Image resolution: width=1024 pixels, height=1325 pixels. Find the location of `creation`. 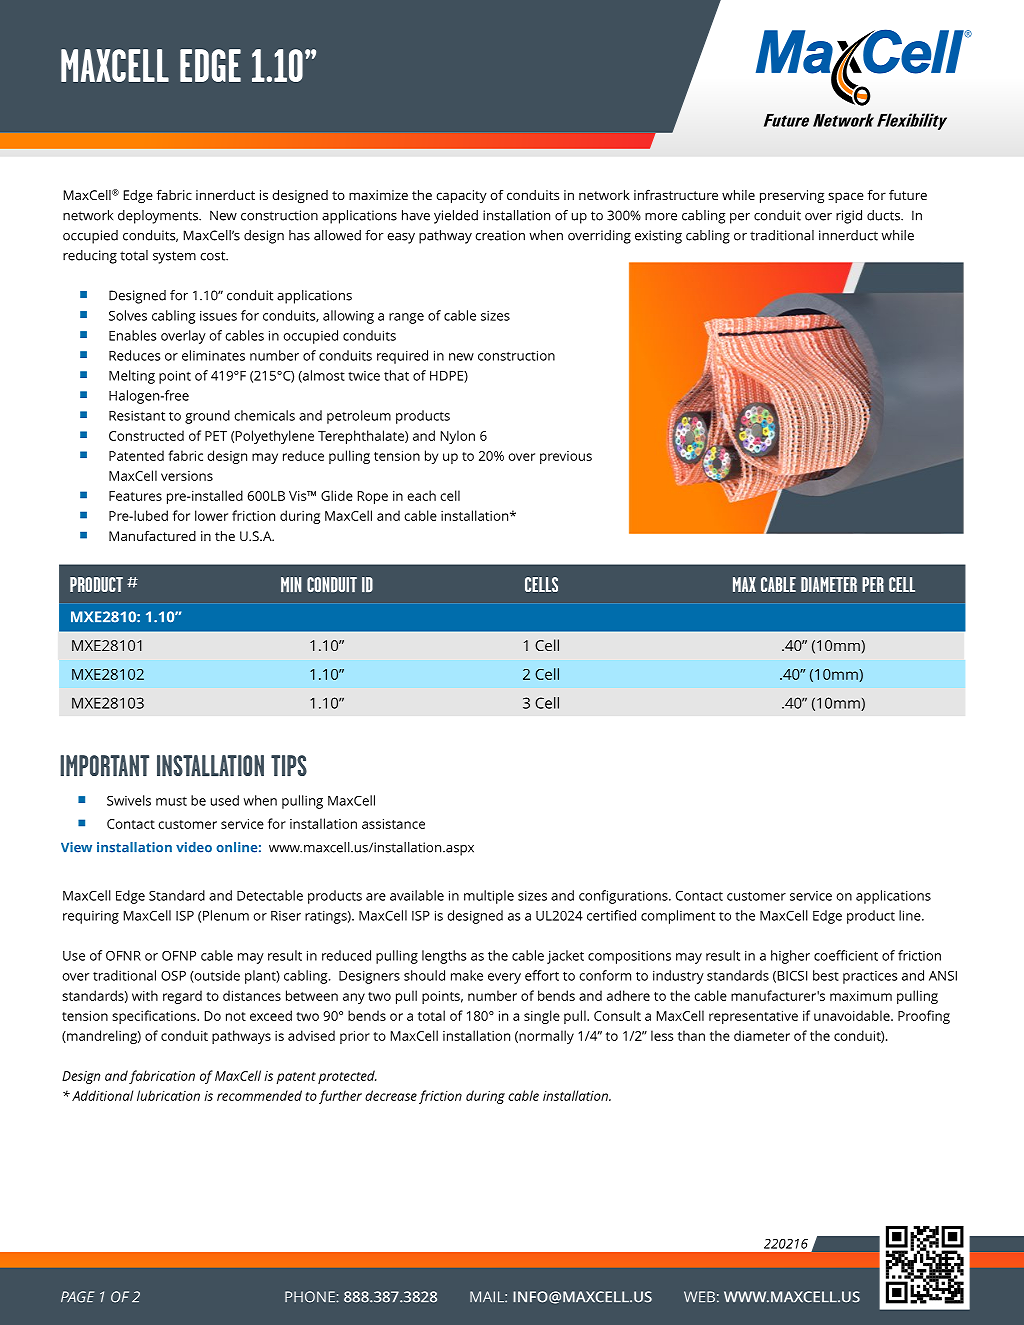

creation is located at coordinates (500, 235).
